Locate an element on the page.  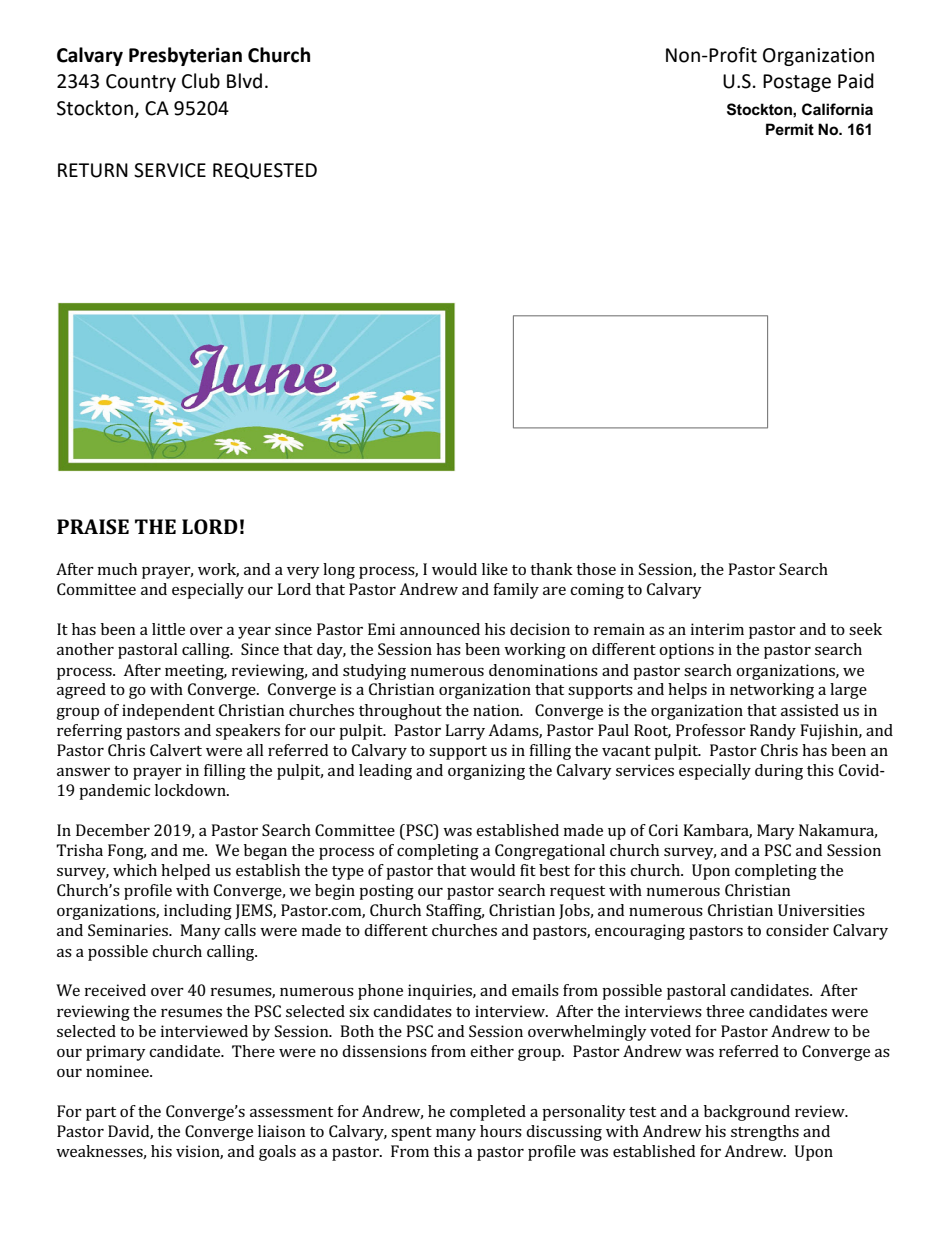
strengths is located at coordinates (765, 1133).
